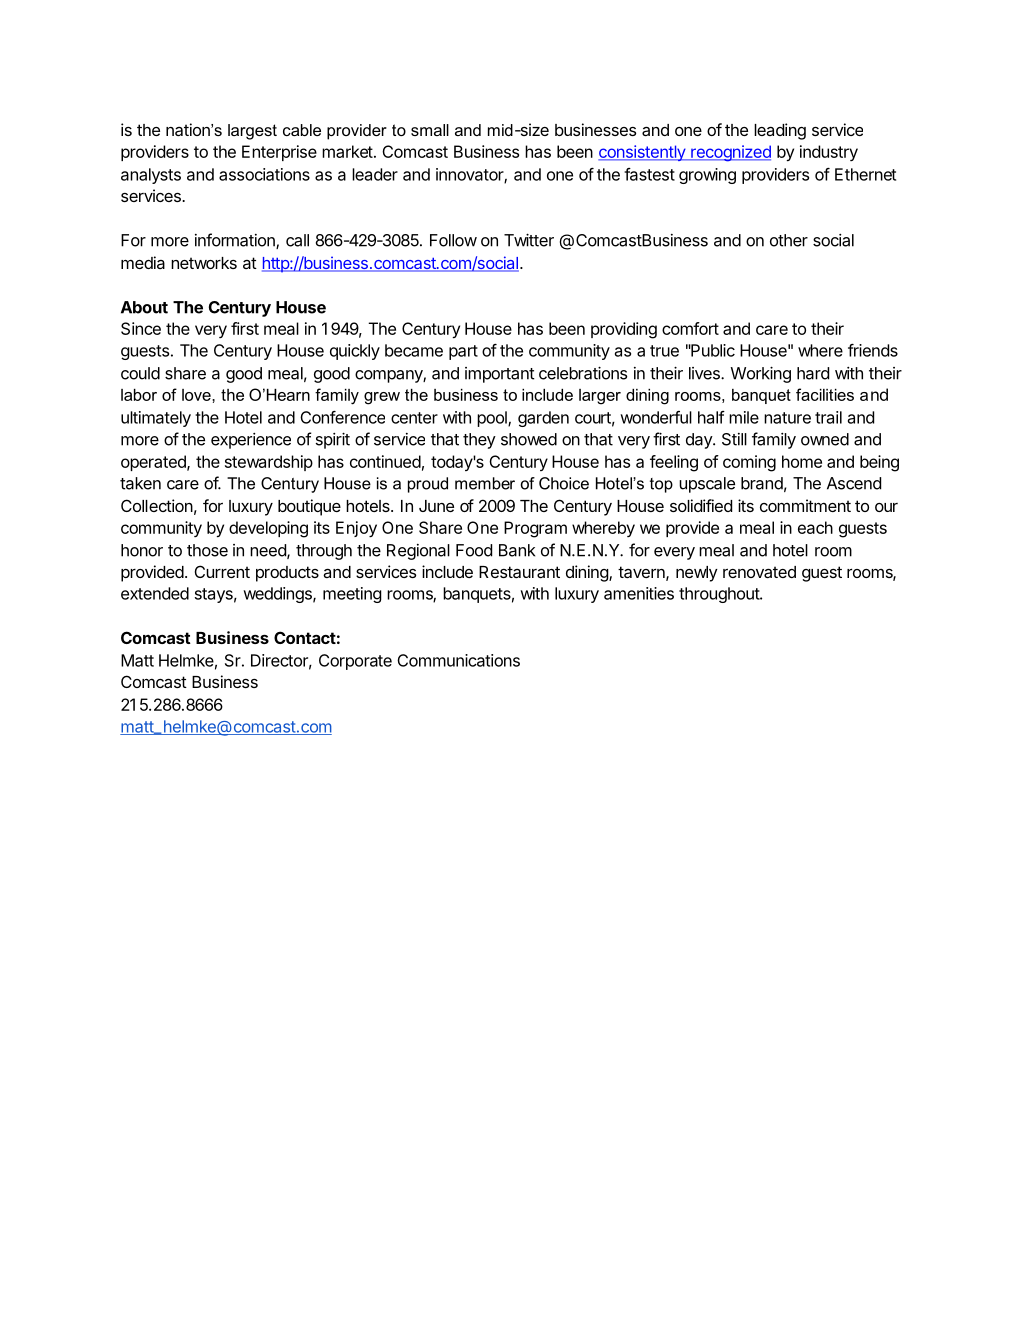  What do you see at coordinates (759, 572) in the page?
I see `renovated` at bounding box center [759, 572].
